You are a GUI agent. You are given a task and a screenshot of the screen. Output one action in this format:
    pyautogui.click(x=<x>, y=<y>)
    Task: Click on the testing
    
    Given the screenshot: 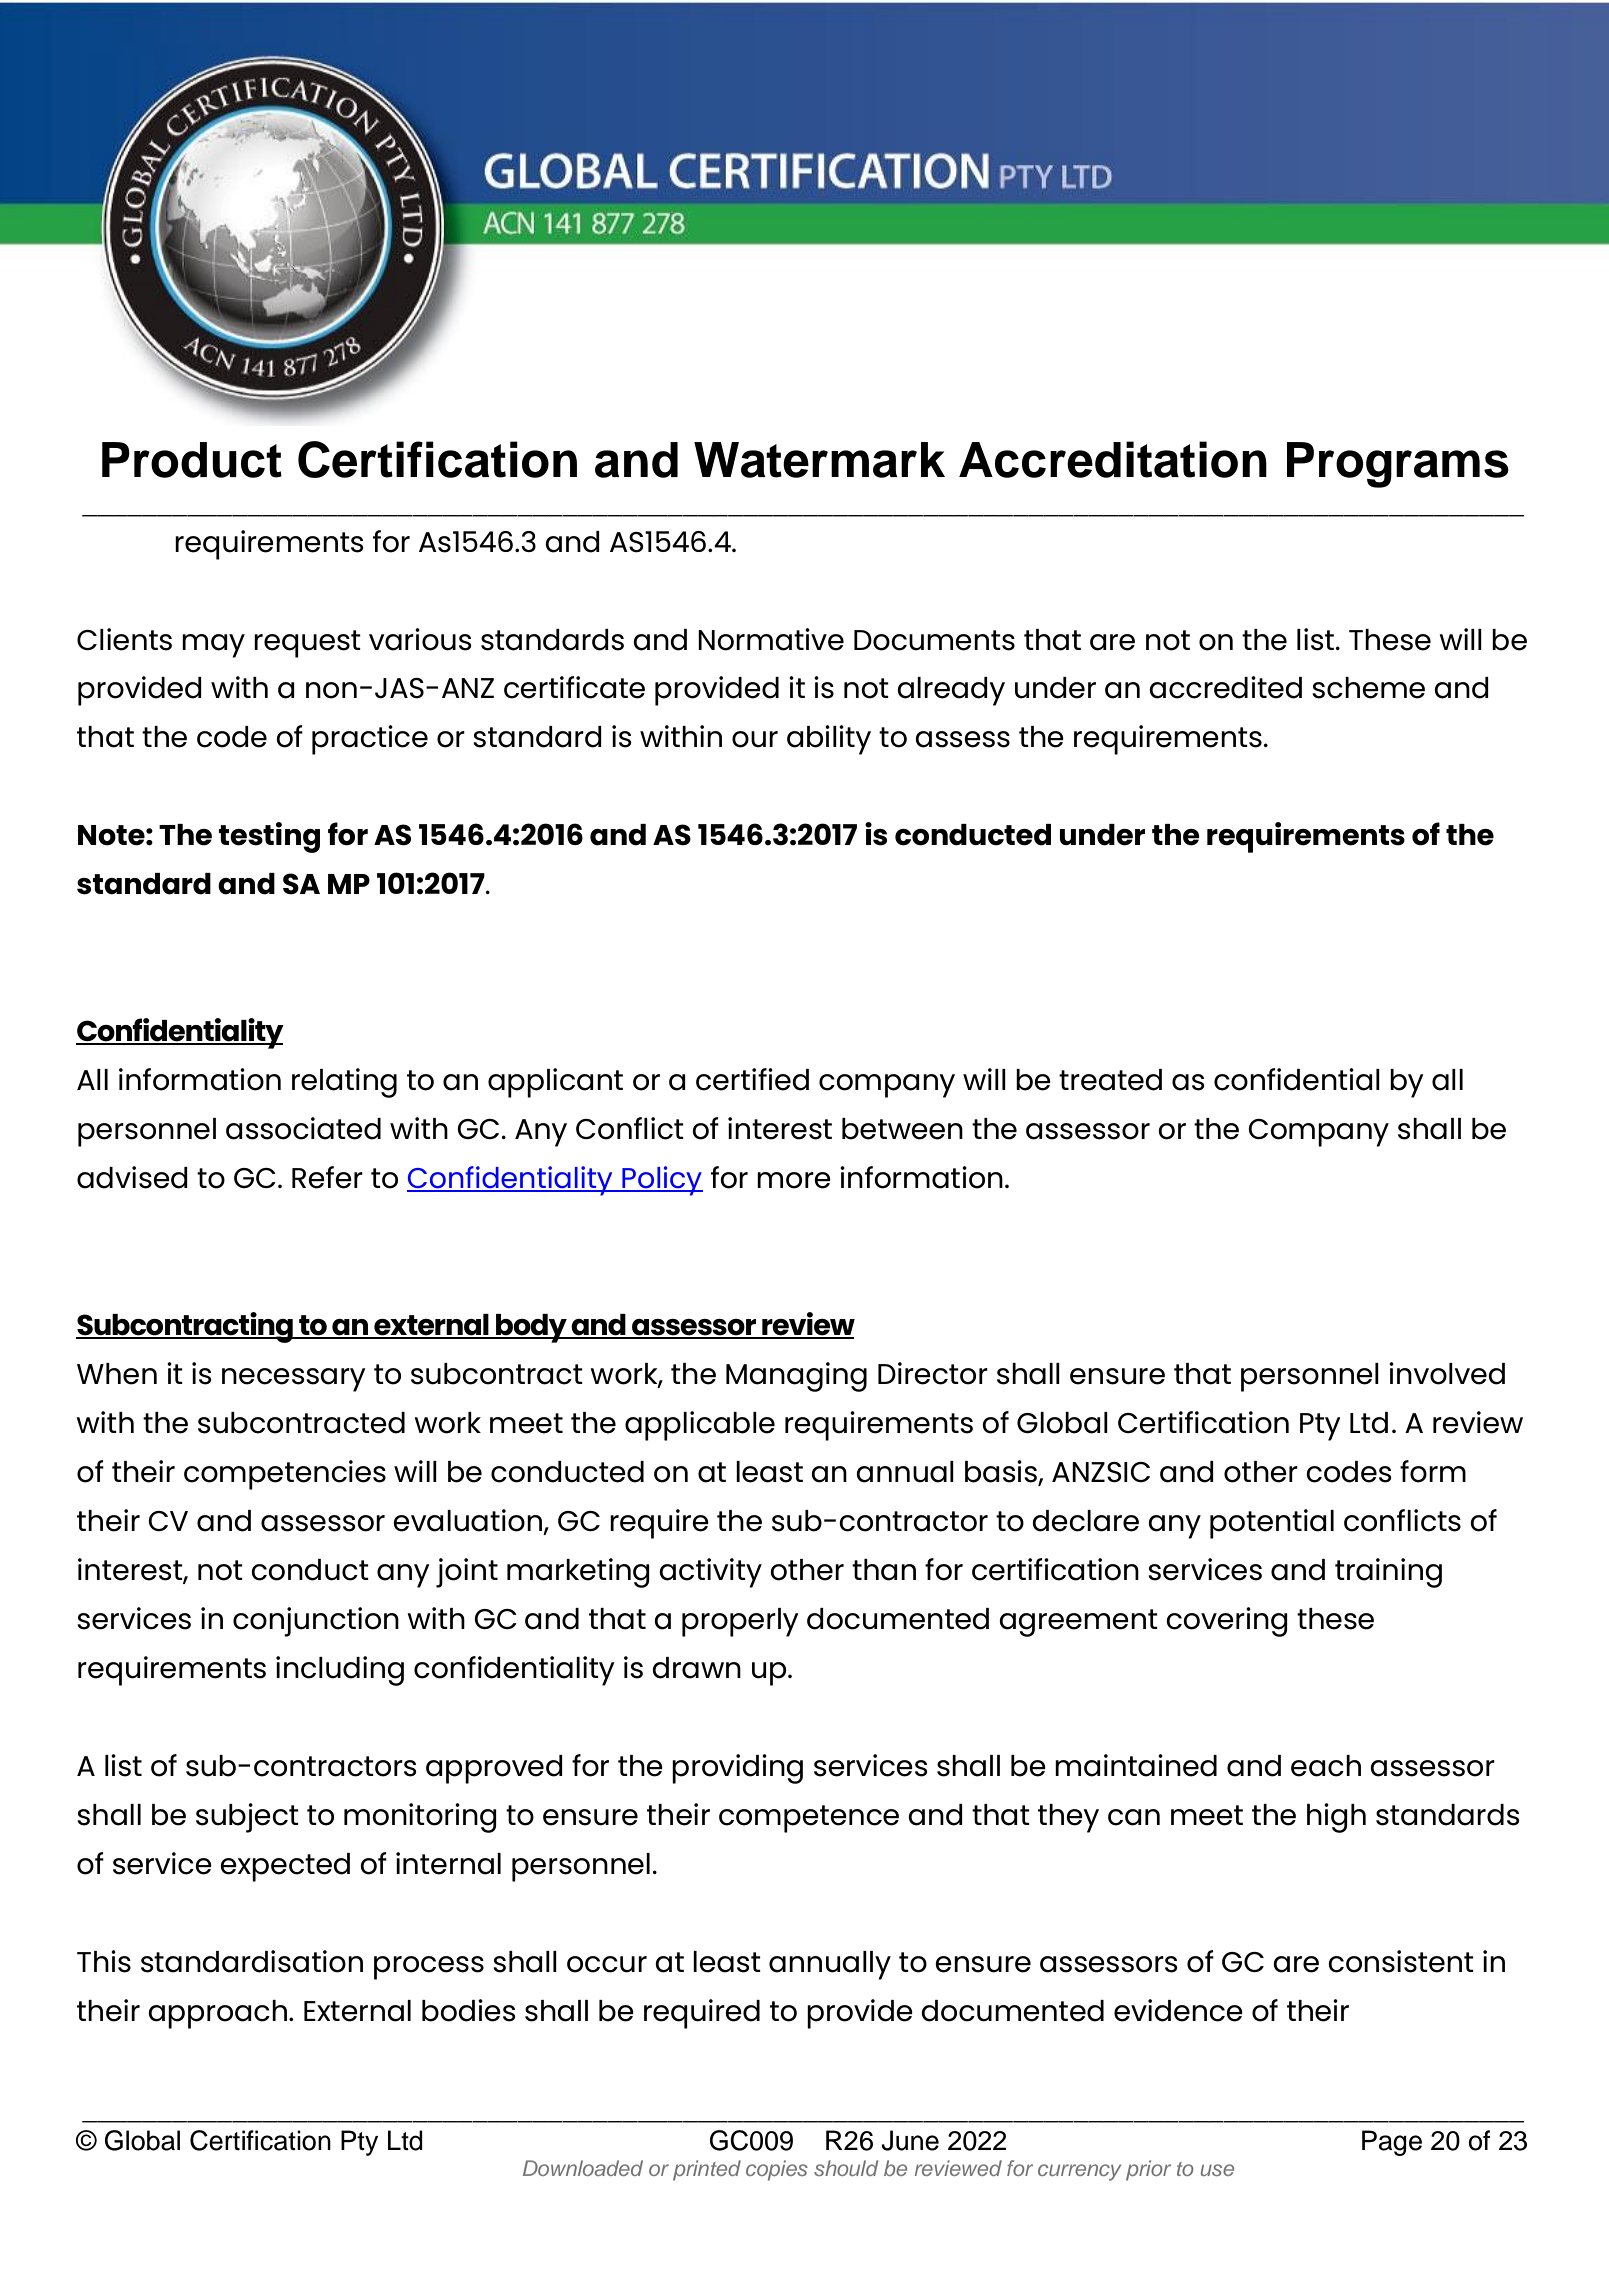 What is the action you would take?
    pyautogui.click(x=269, y=837)
